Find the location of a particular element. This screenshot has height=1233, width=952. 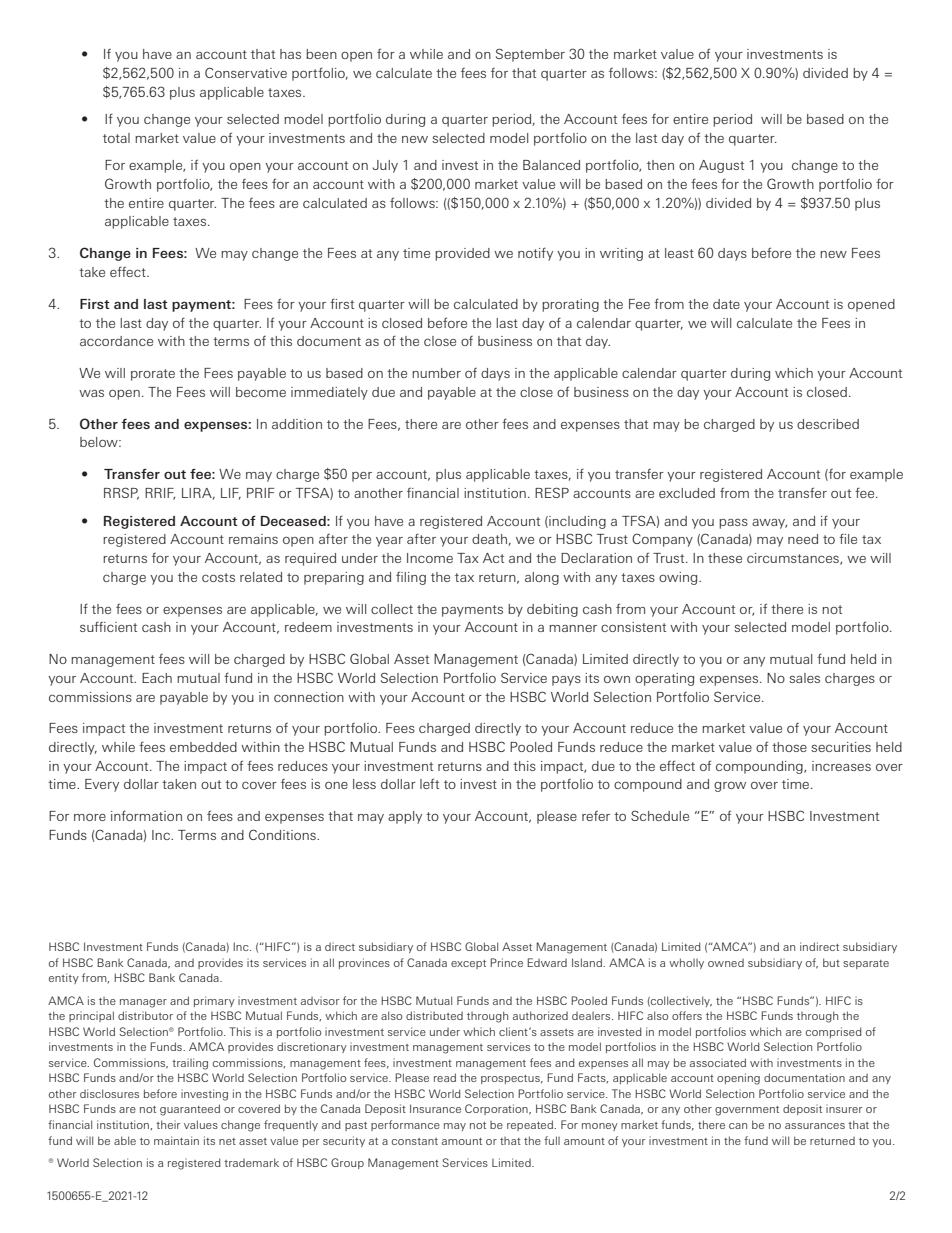

August is located at coordinates (721, 166).
